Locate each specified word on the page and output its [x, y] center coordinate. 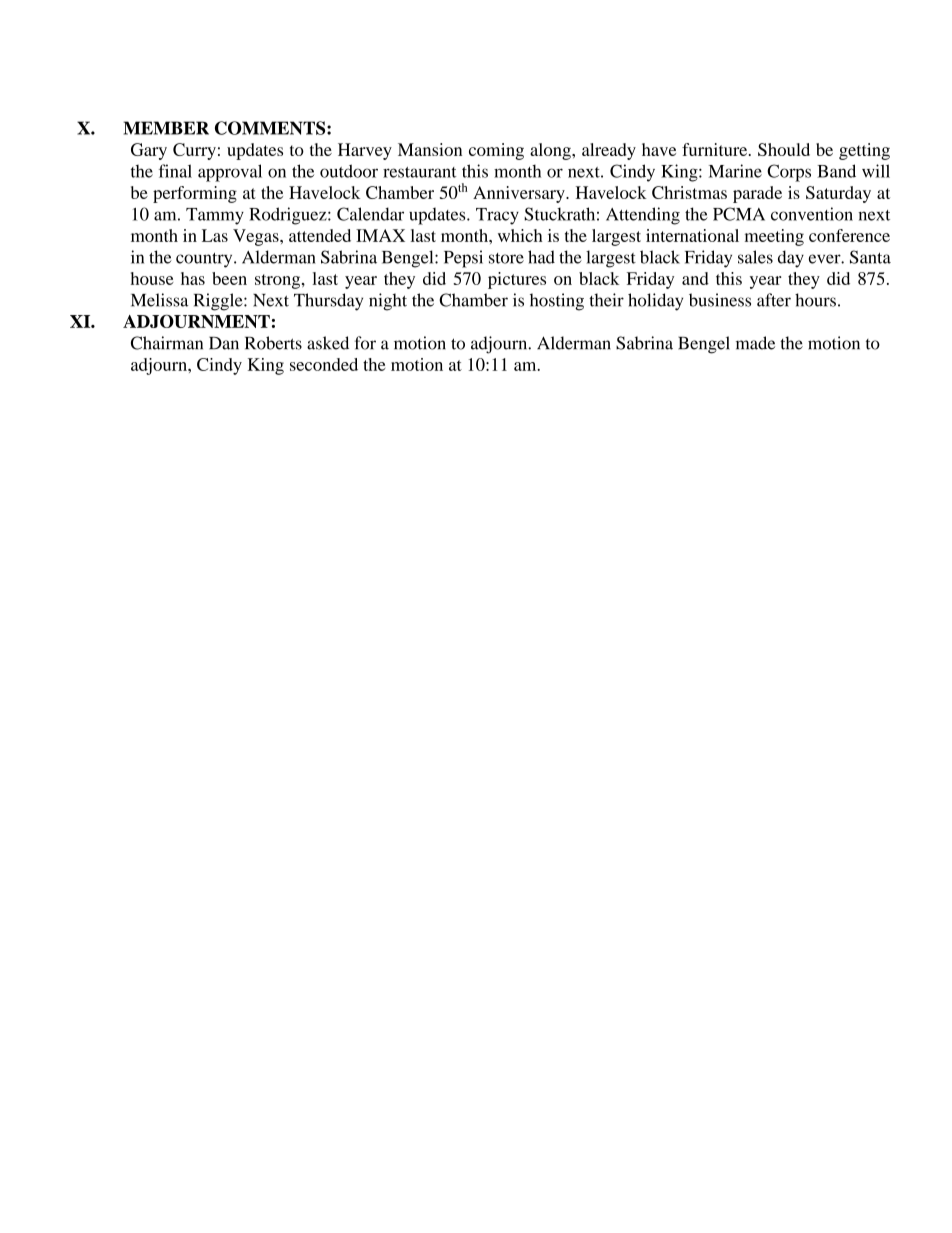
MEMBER [166, 128]
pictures [517, 280]
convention [812, 214]
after [774, 300]
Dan [224, 343]
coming [496, 151]
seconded [324, 364]
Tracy [497, 216]
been [229, 278]
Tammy [215, 216]
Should [784, 149]
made [755, 343]
